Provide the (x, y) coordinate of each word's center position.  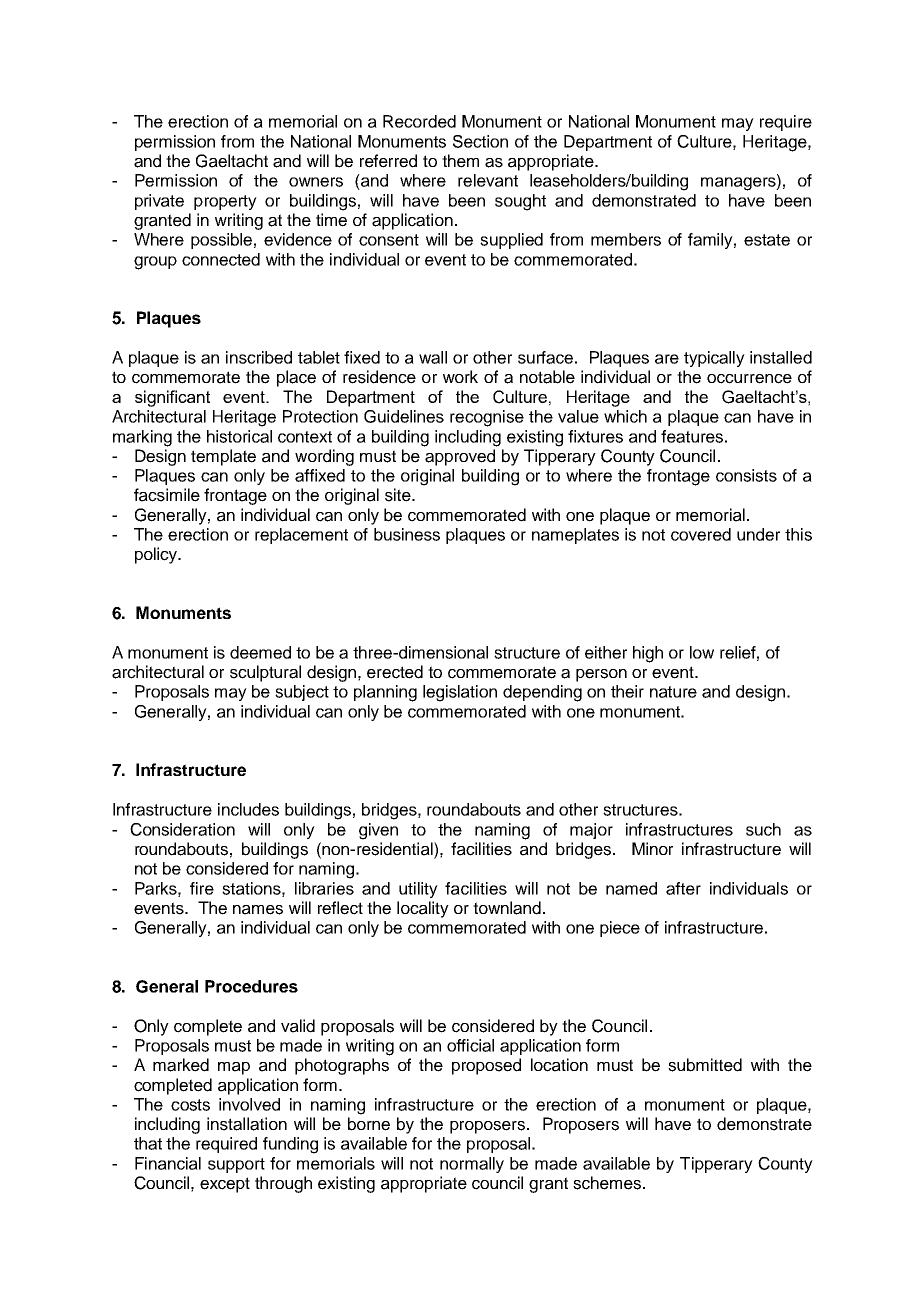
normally (472, 1165)
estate (767, 240)
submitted (705, 1065)
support (236, 1165)
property (225, 202)
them (460, 161)
